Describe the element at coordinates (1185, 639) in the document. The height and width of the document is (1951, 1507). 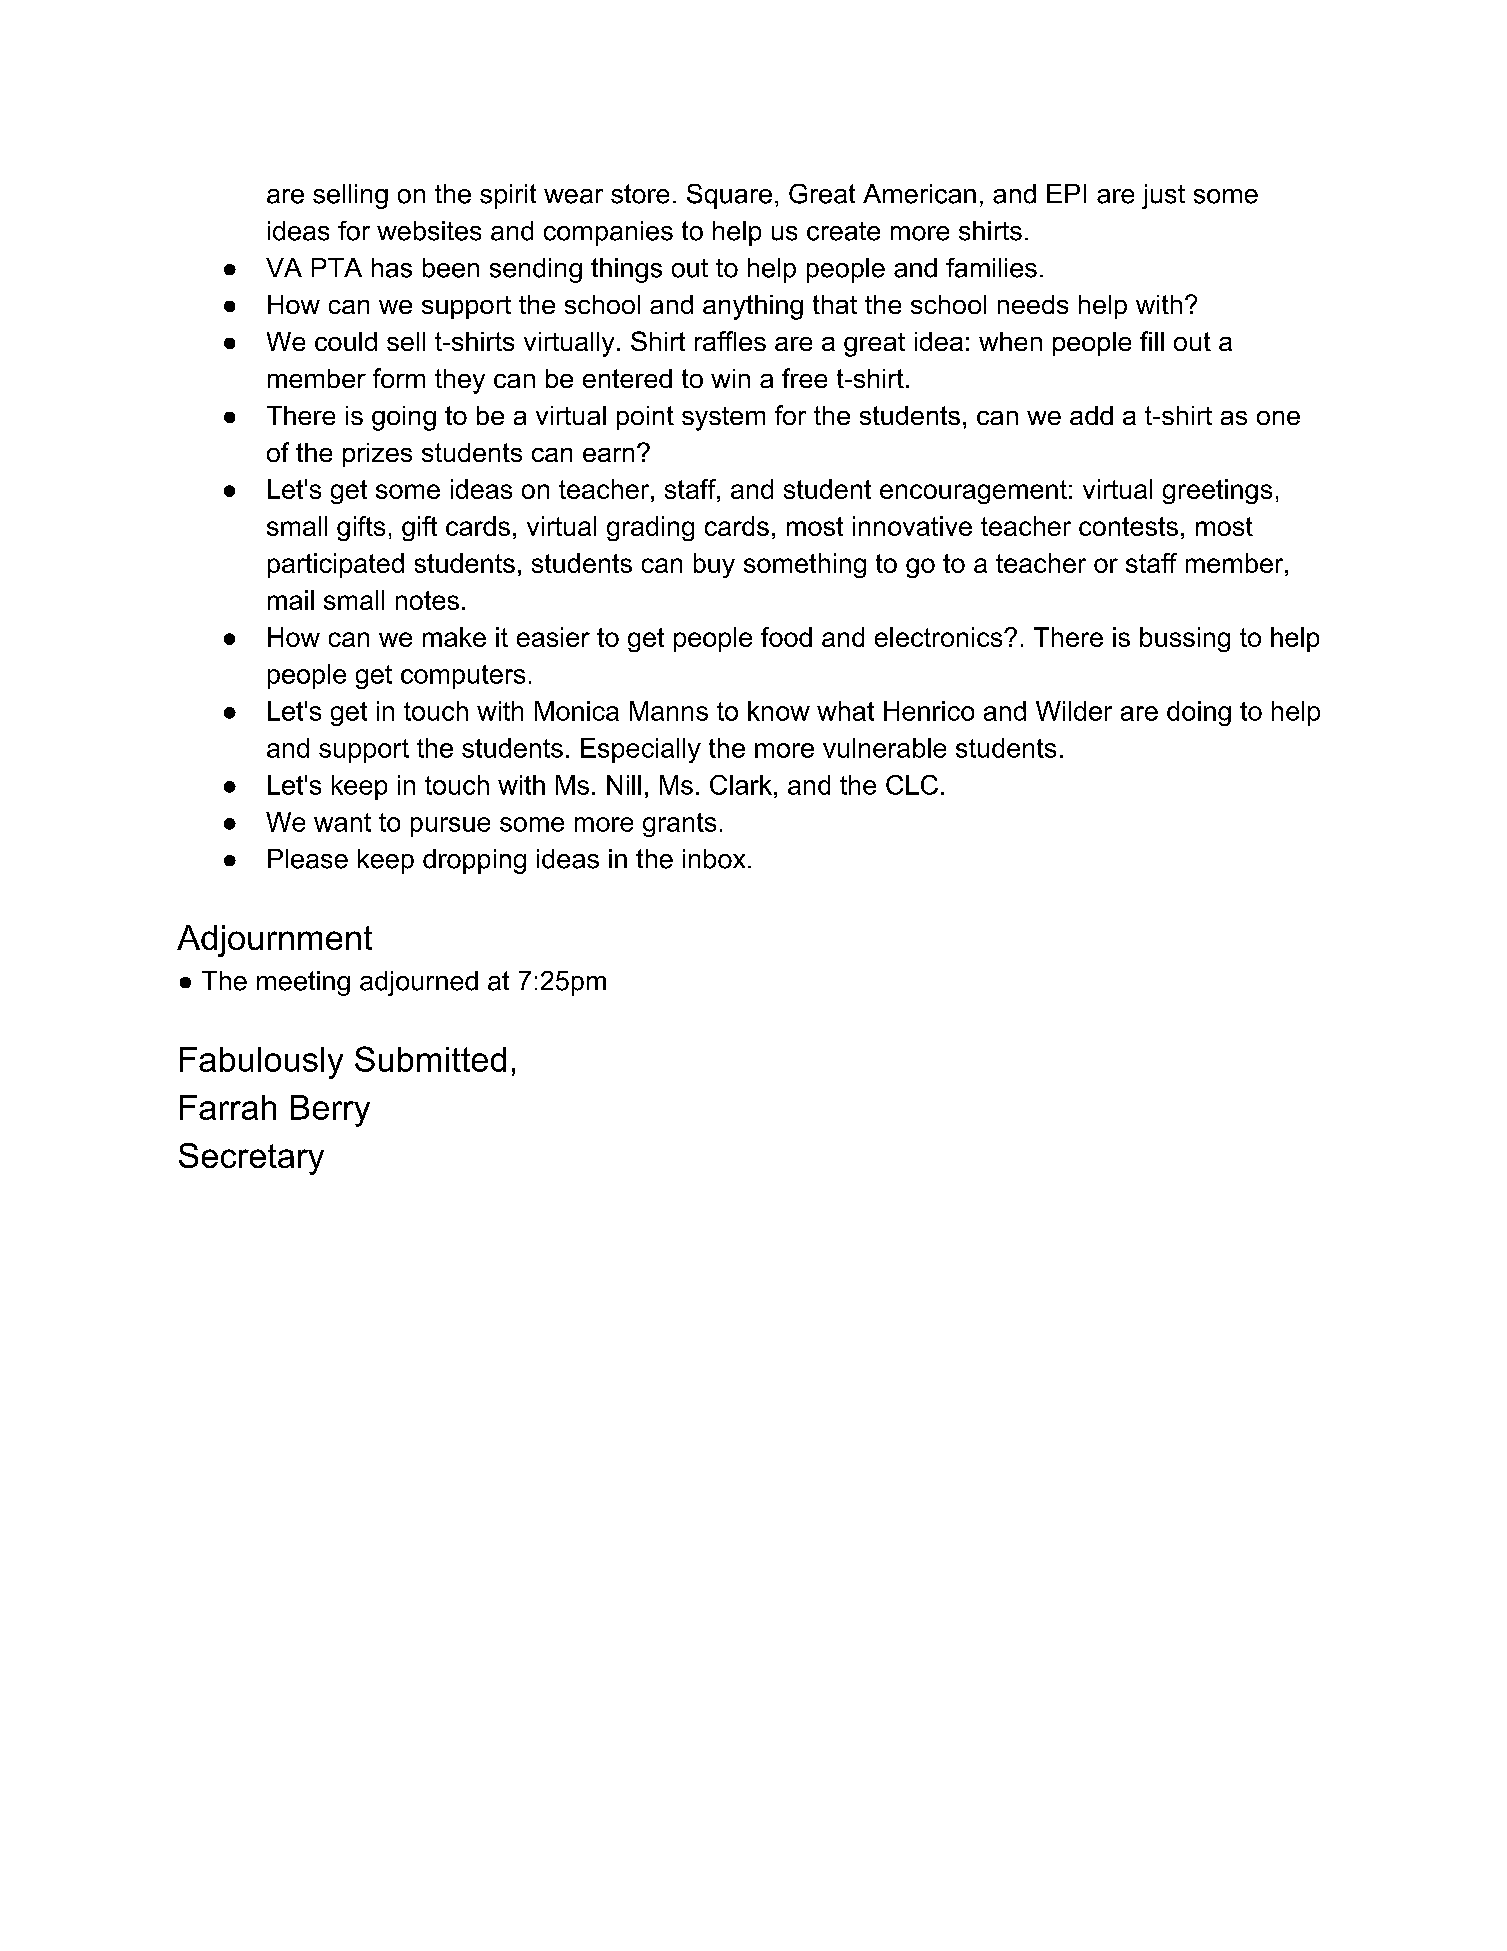
I see `bussing` at that location.
